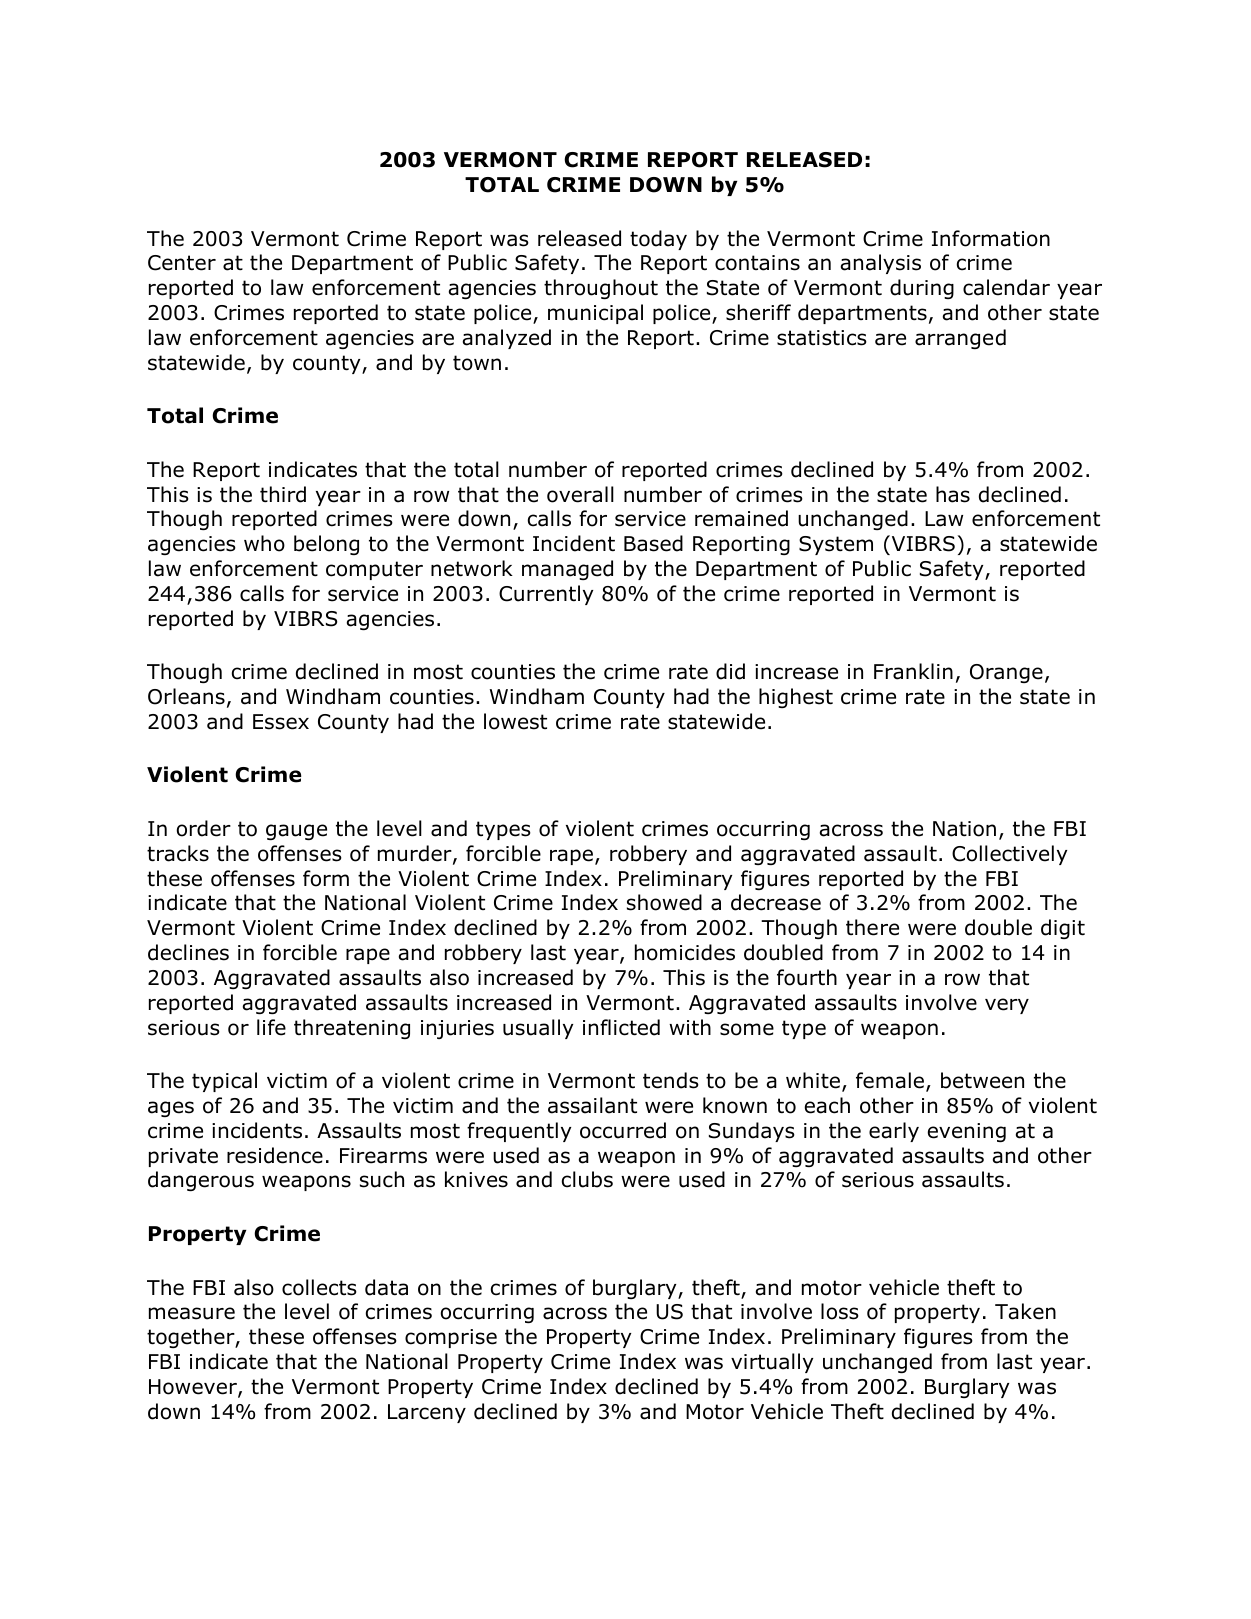 The image size is (1251, 1619). I want to click on throughout, so click(601, 289).
